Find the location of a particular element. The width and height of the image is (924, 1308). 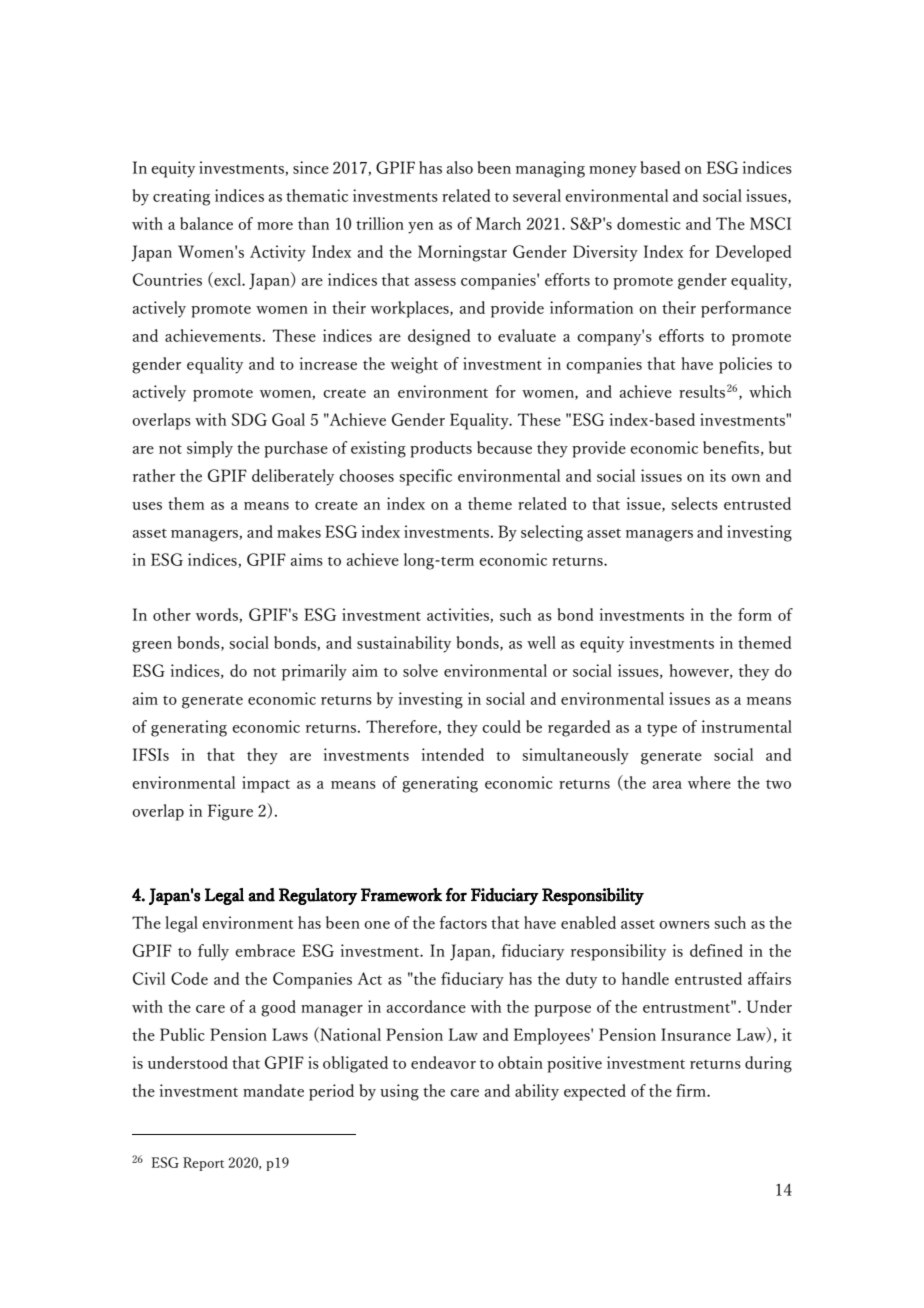

domestic is located at coordinates (649, 223).
